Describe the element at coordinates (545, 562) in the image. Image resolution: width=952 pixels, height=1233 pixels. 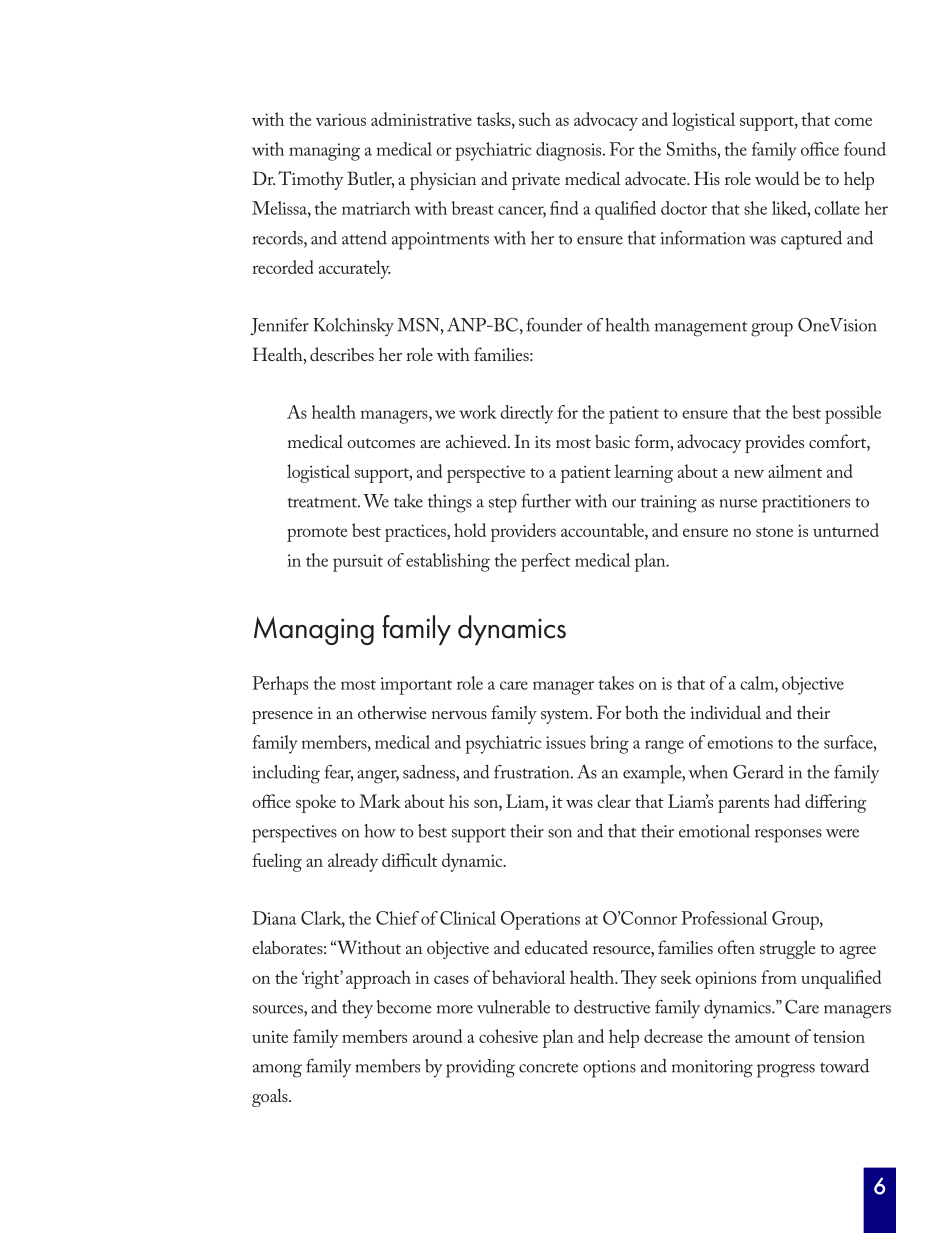
I see `perfect` at that location.
